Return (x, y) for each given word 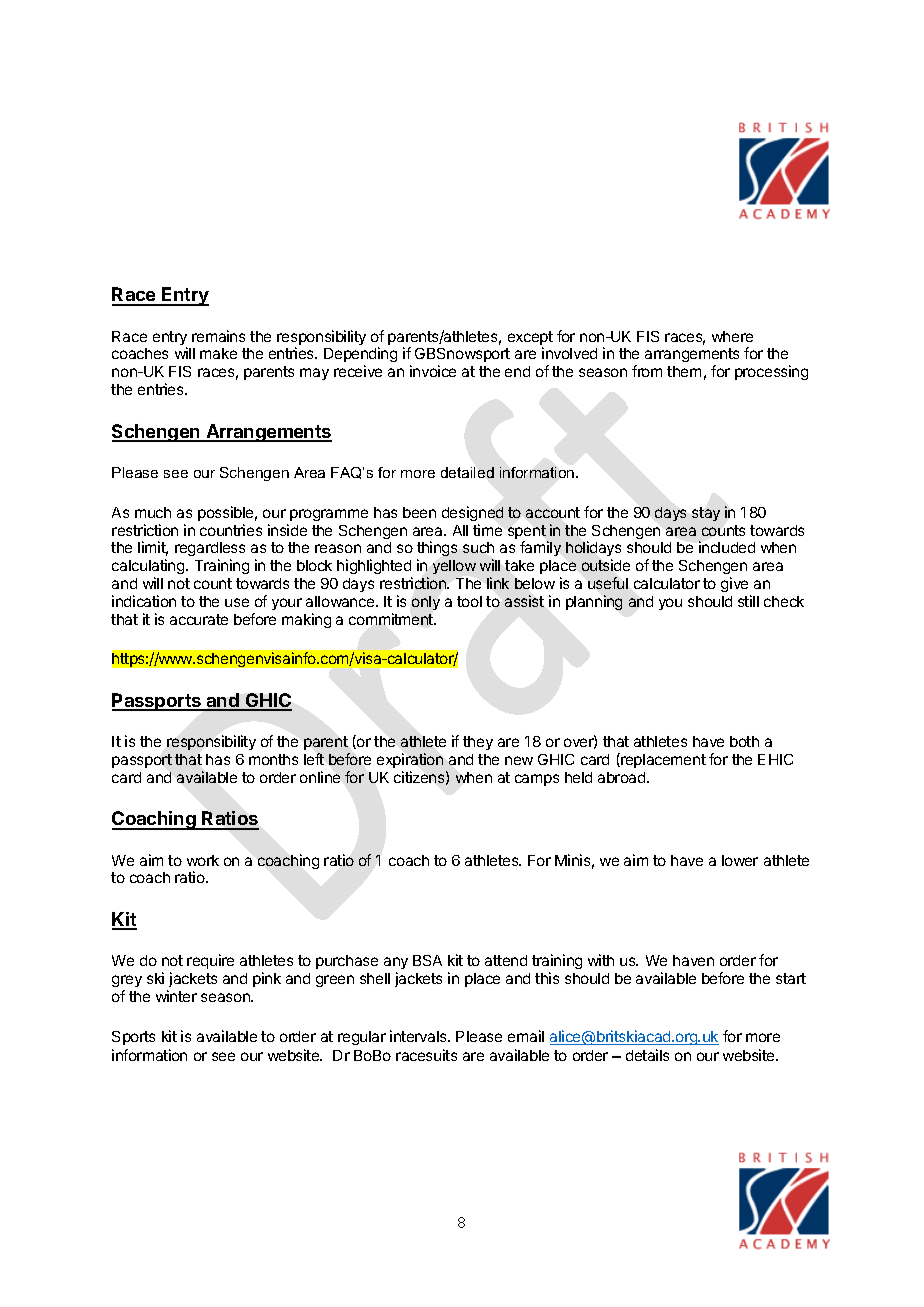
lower (740, 860)
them (684, 371)
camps (537, 780)
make (218, 353)
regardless (210, 551)
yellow (454, 567)
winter (176, 996)
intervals (419, 1036)
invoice (433, 371)
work (203, 860)
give (734, 584)
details (647, 1055)
